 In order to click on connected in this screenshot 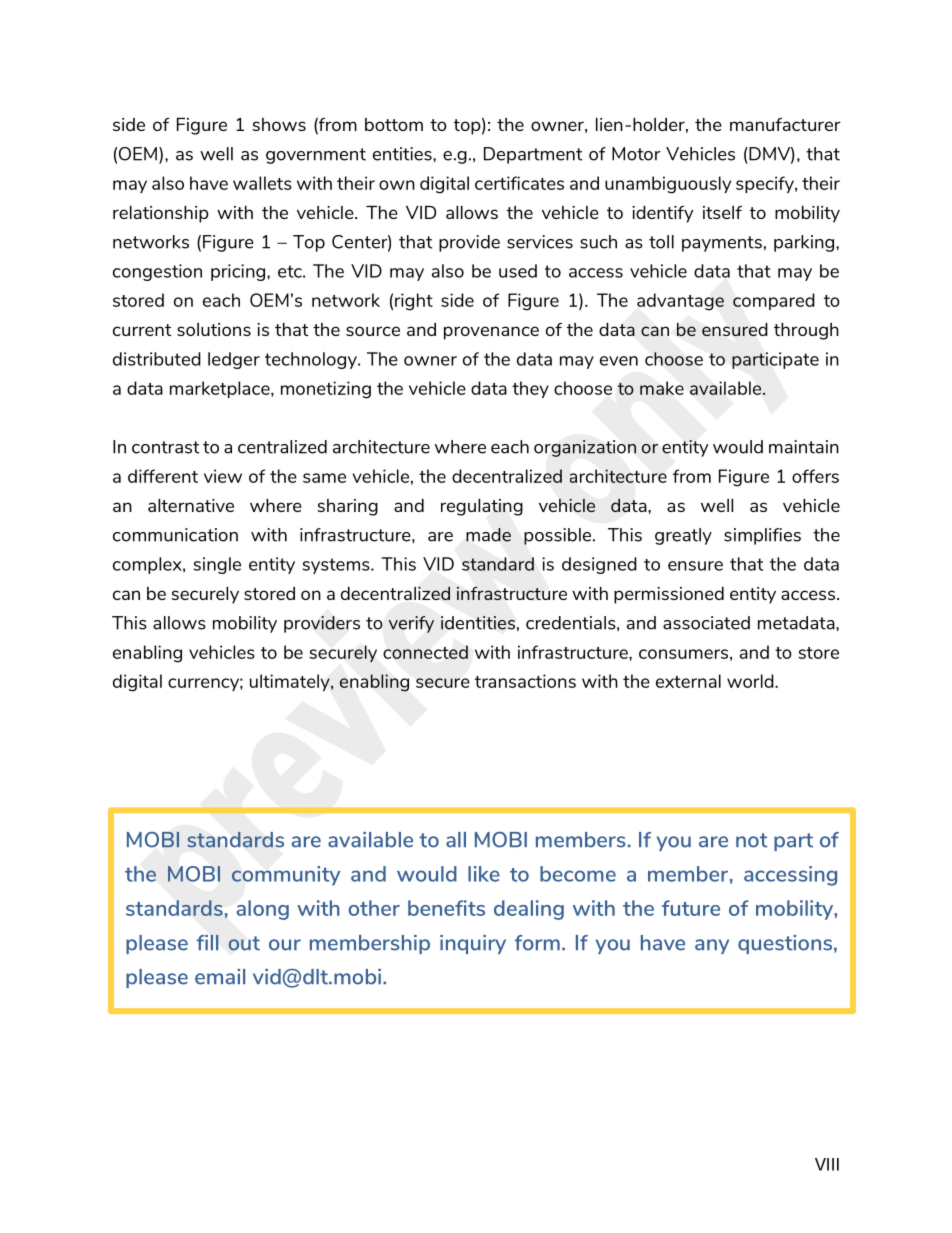, I will do `click(425, 652)`.
